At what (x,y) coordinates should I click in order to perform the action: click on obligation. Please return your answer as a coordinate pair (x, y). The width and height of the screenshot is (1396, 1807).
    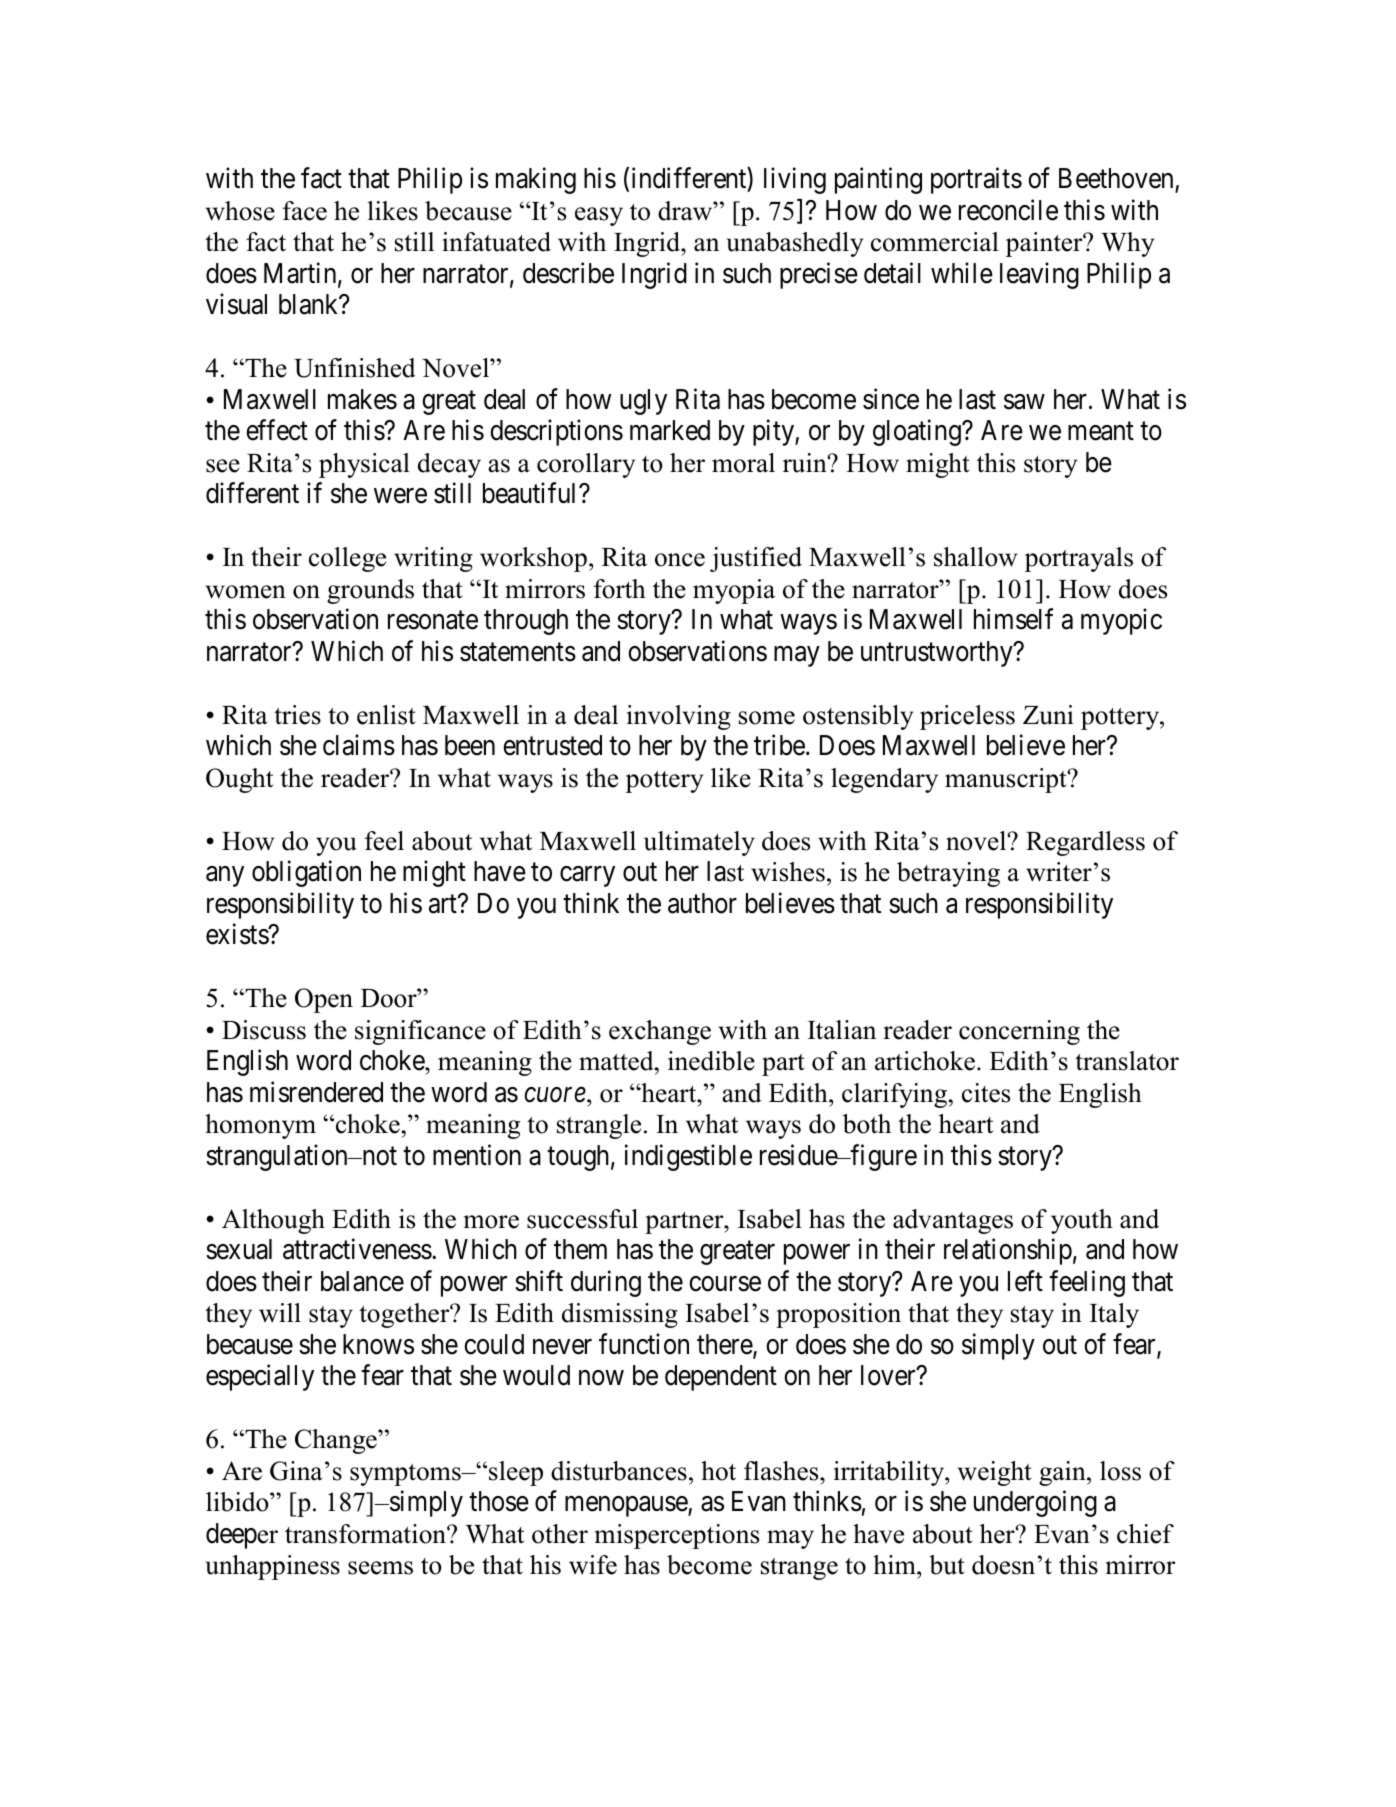
    Looking at the image, I should click on (306, 874).
